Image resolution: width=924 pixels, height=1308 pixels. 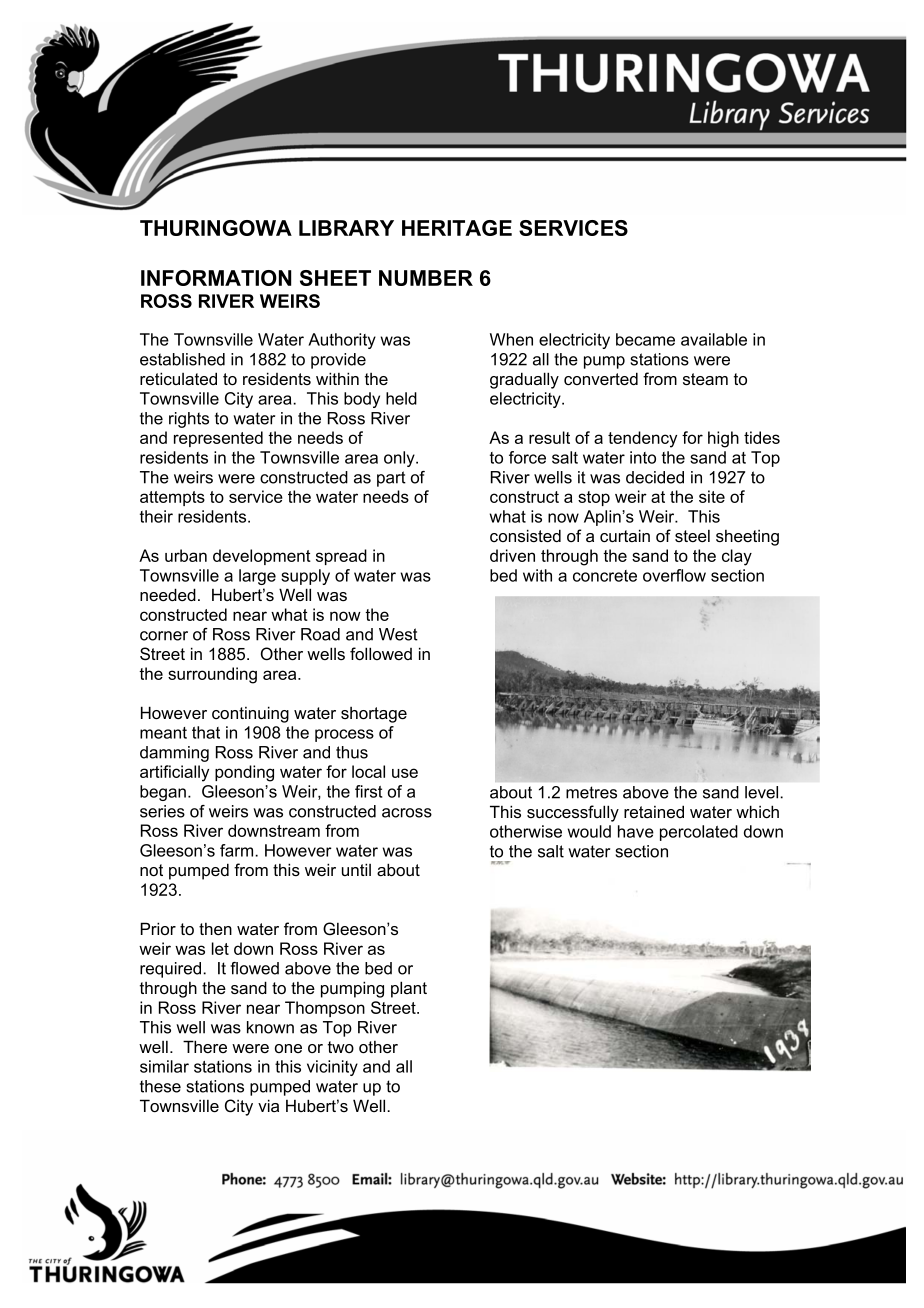 What do you see at coordinates (212, 675) in the screenshot?
I see `surrounding` at bounding box center [212, 675].
